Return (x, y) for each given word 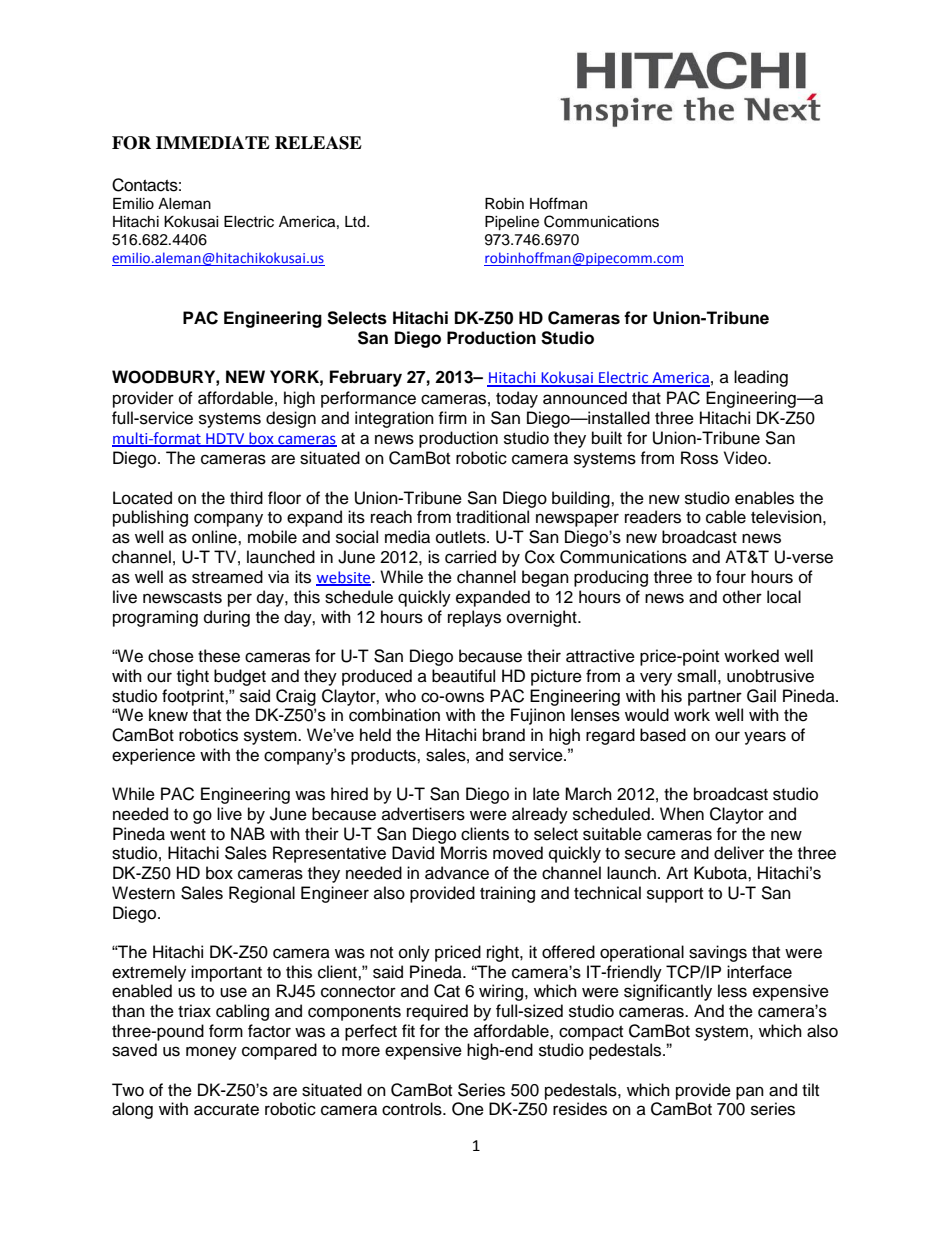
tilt (810, 1089)
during (227, 618)
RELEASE (318, 143)
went (188, 835)
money (211, 1053)
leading (761, 378)
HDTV (225, 439)
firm (452, 417)
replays (474, 618)
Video (746, 458)
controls (413, 1109)
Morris (464, 853)
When (682, 814)
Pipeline (512, 223)
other (742, 597)
